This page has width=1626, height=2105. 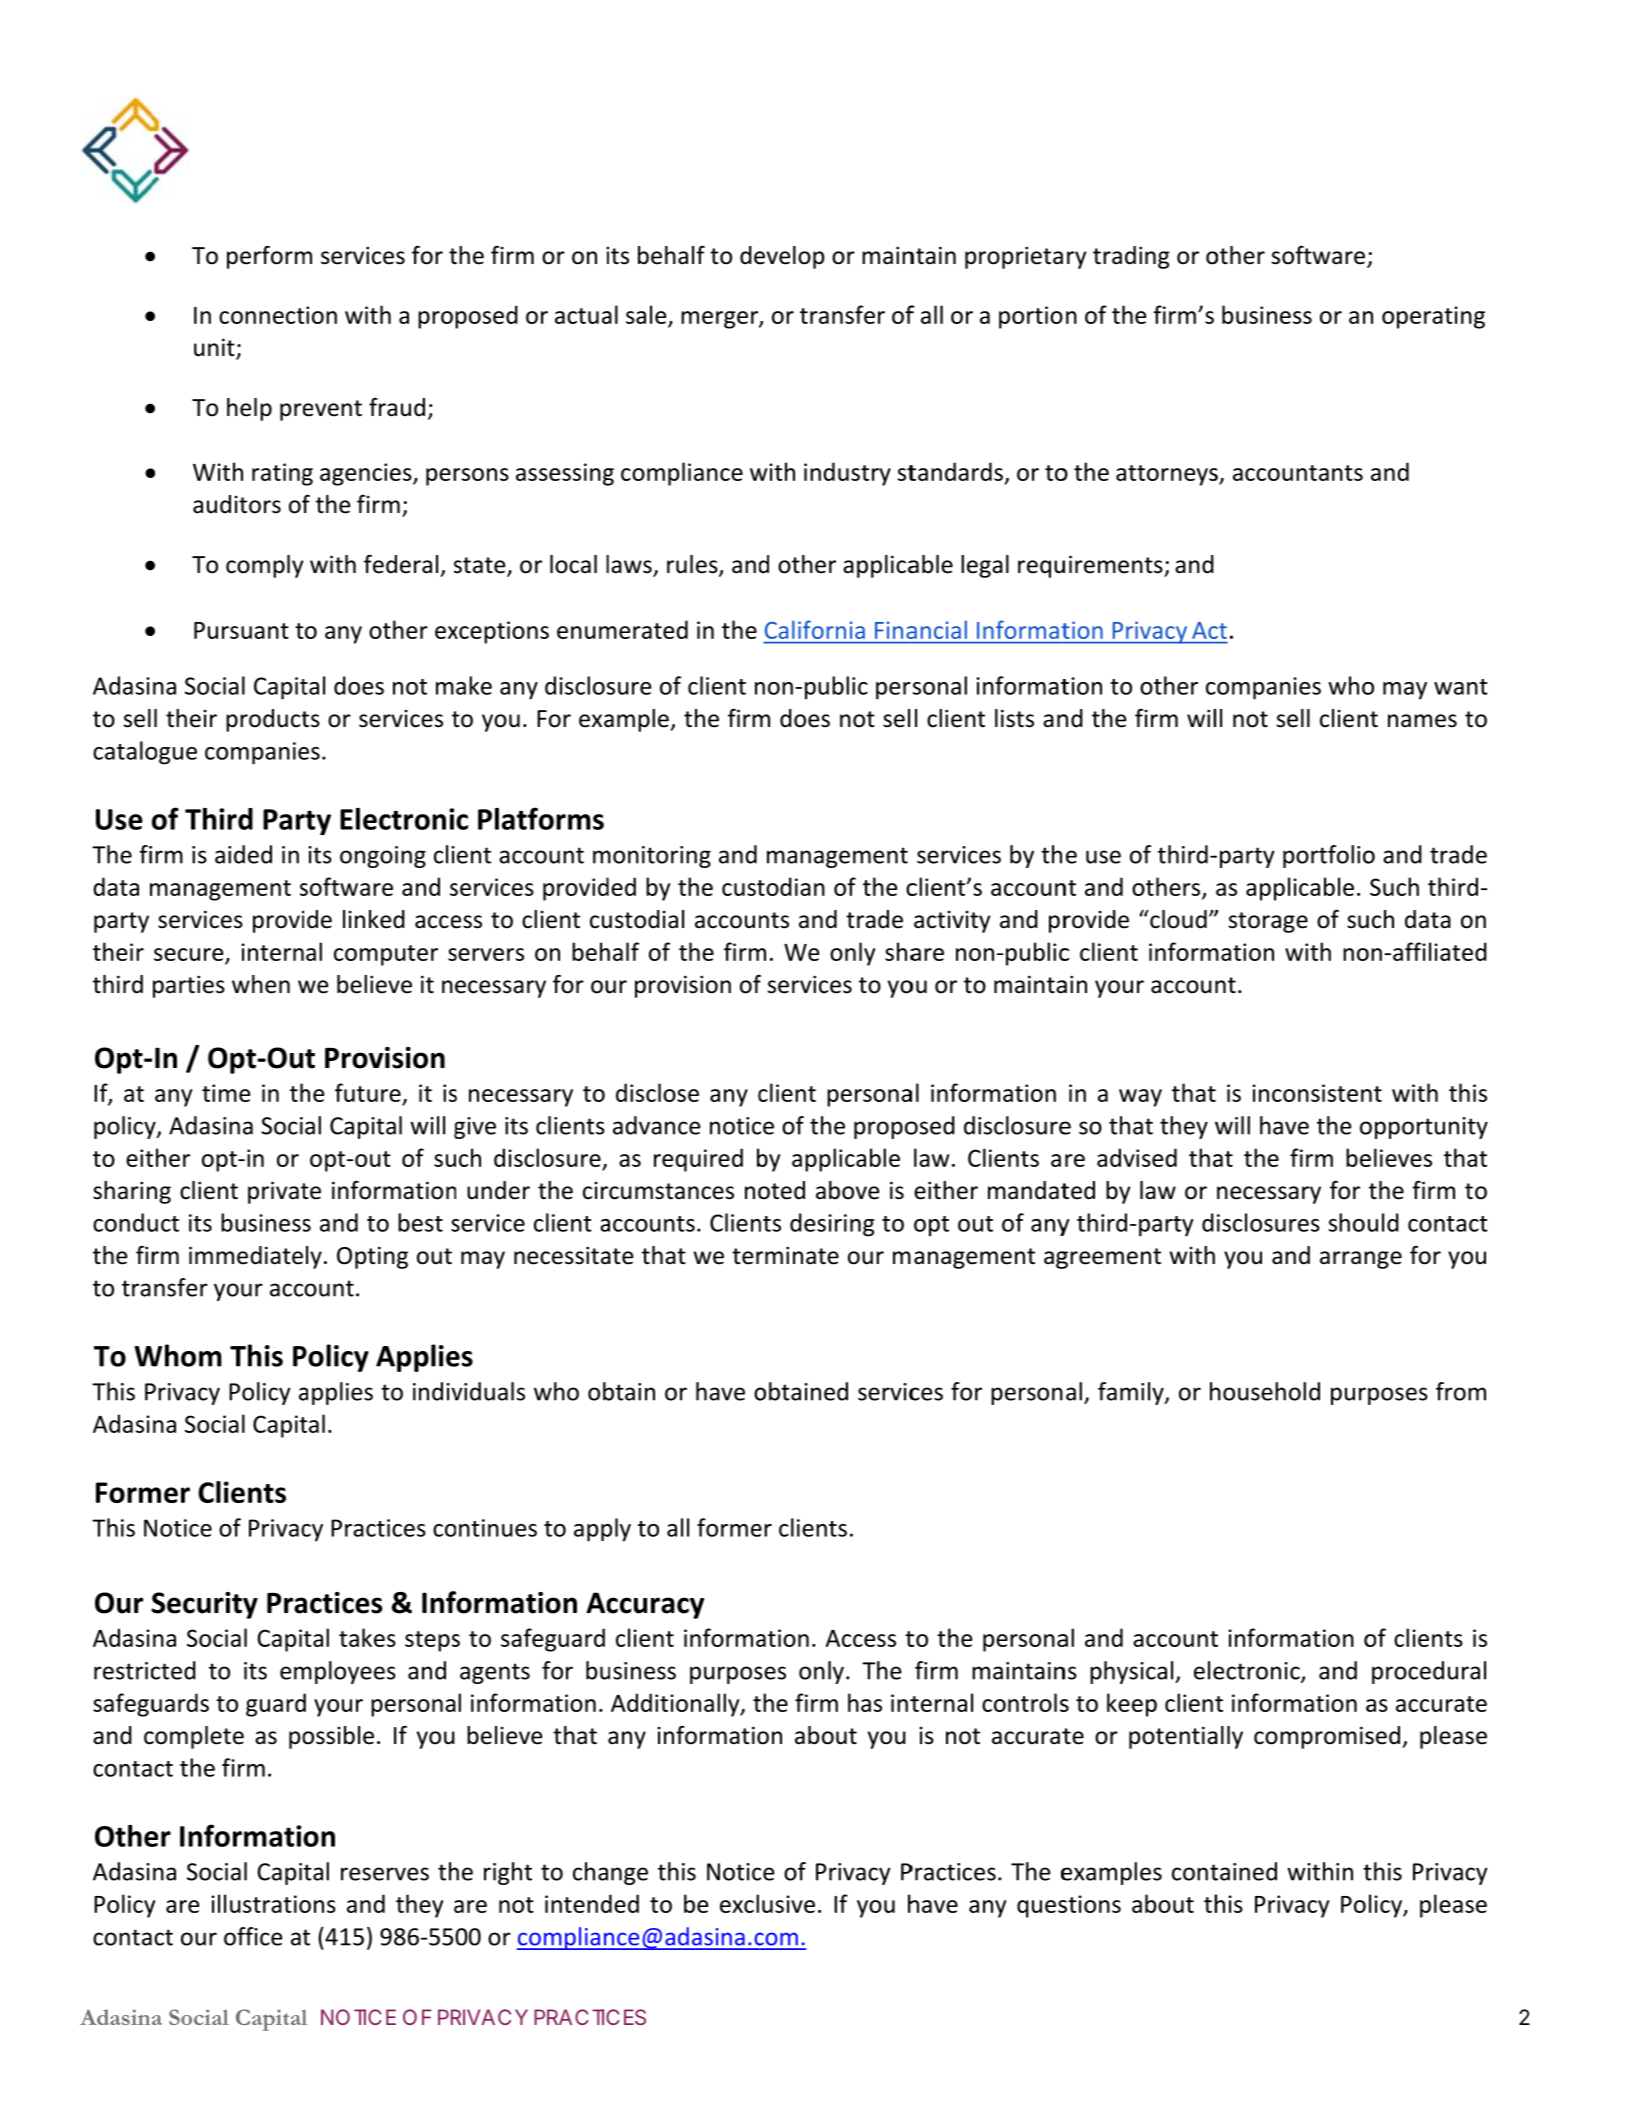 What do you see at coordinates (646, 314) in the page?
I see `sale` at bounding box center [646, 314].
